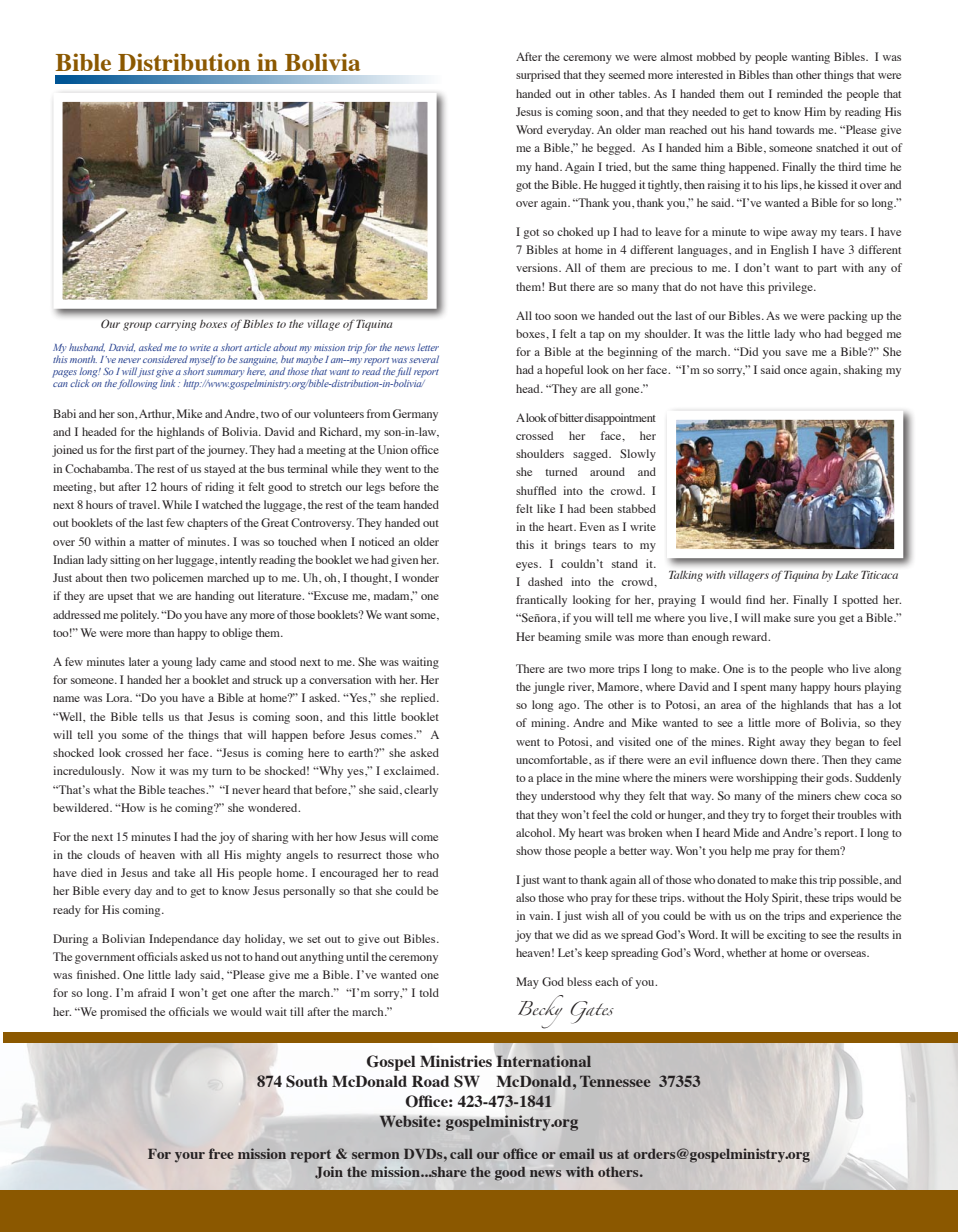 The width and height of the image is (958, 1232). What do you see at coordinates (538, 76) in the image?
I see `surprised` at bounding box center [538, 76].
